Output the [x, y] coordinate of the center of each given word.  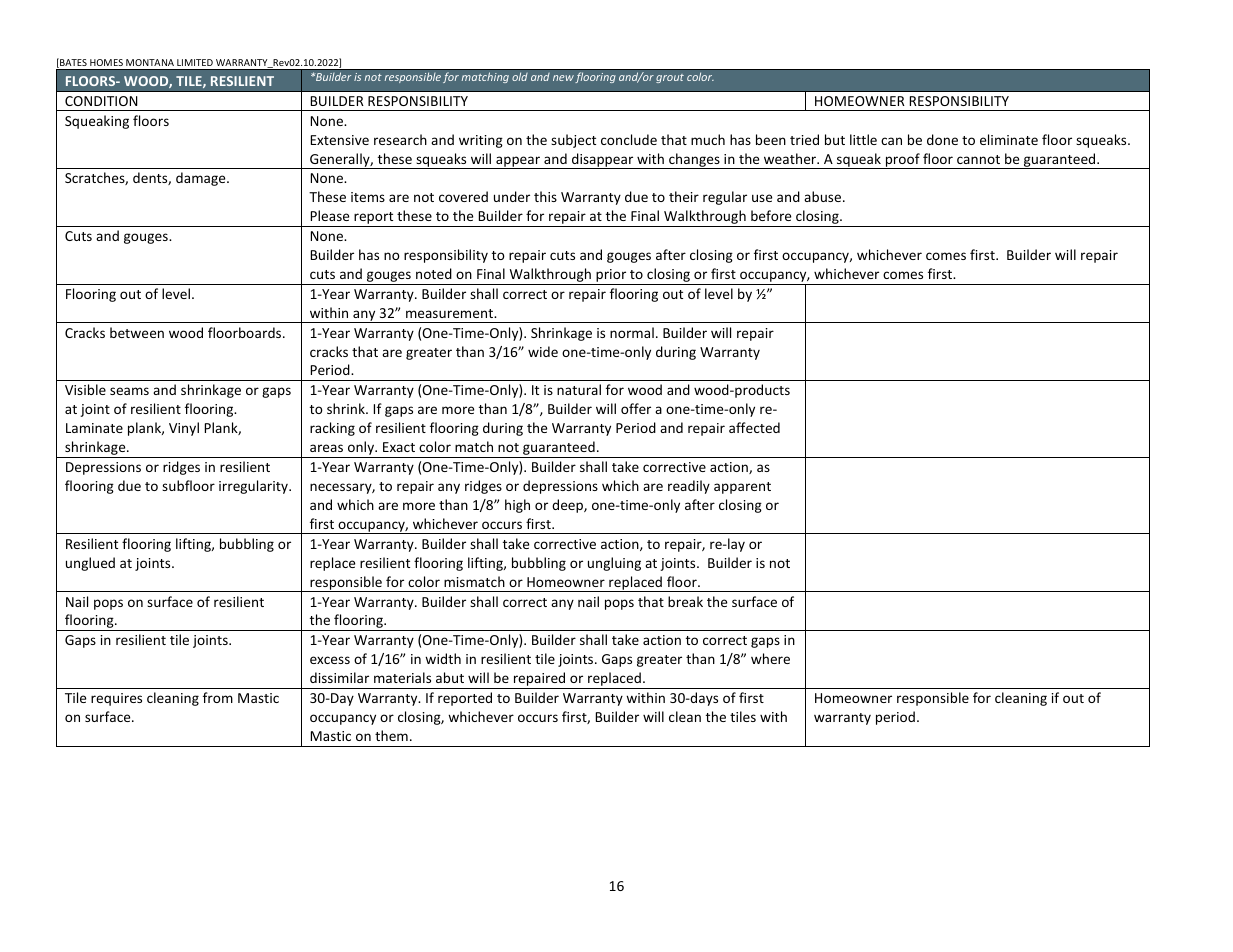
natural [579, 389]
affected [754, 427]
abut [450, 677]
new [563, 78]
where [770, 658]
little [863, 139]
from [218, 697]
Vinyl [184, 429]
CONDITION [101, 101]
